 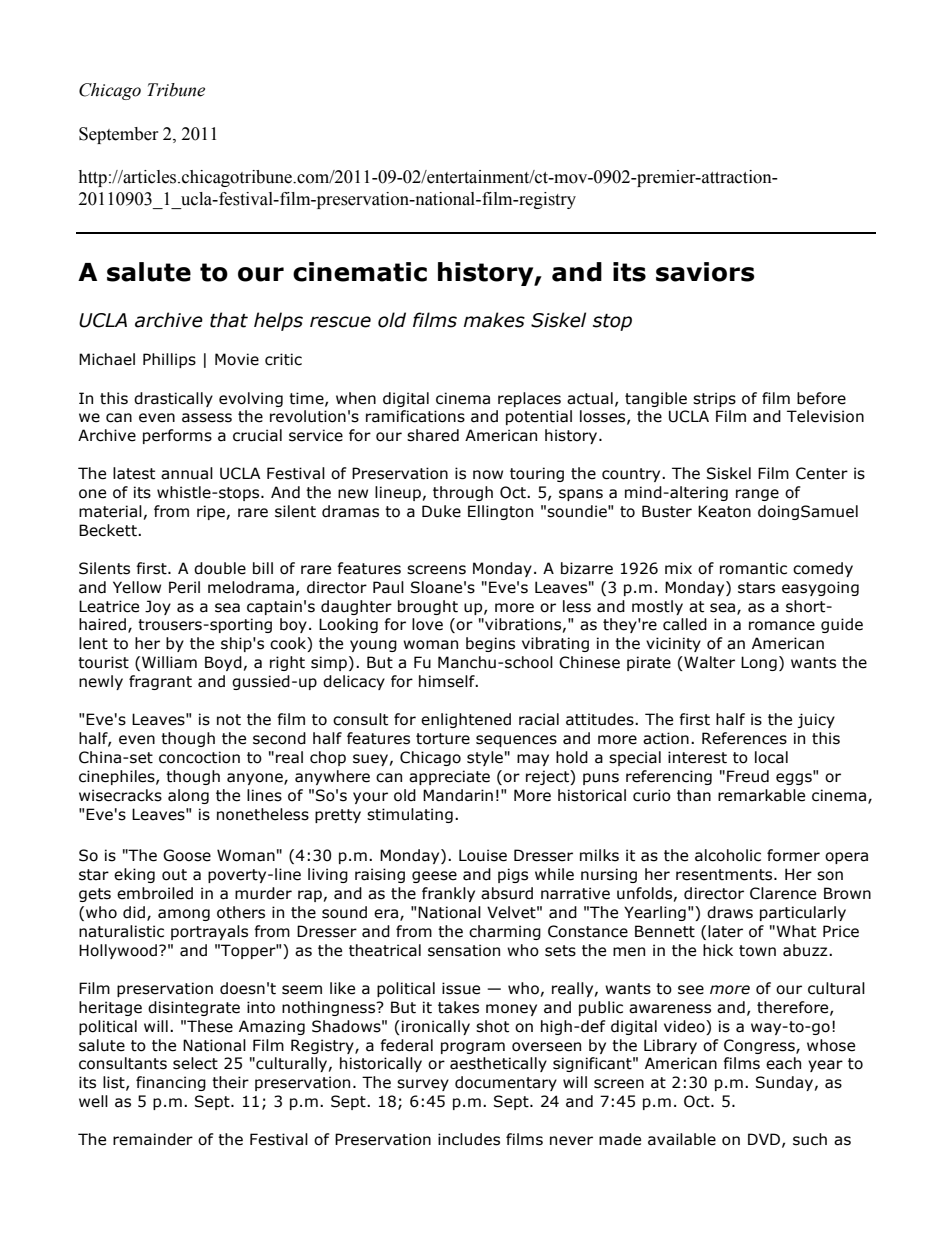 I want to click on saviors, so click(x=705, y=272).
